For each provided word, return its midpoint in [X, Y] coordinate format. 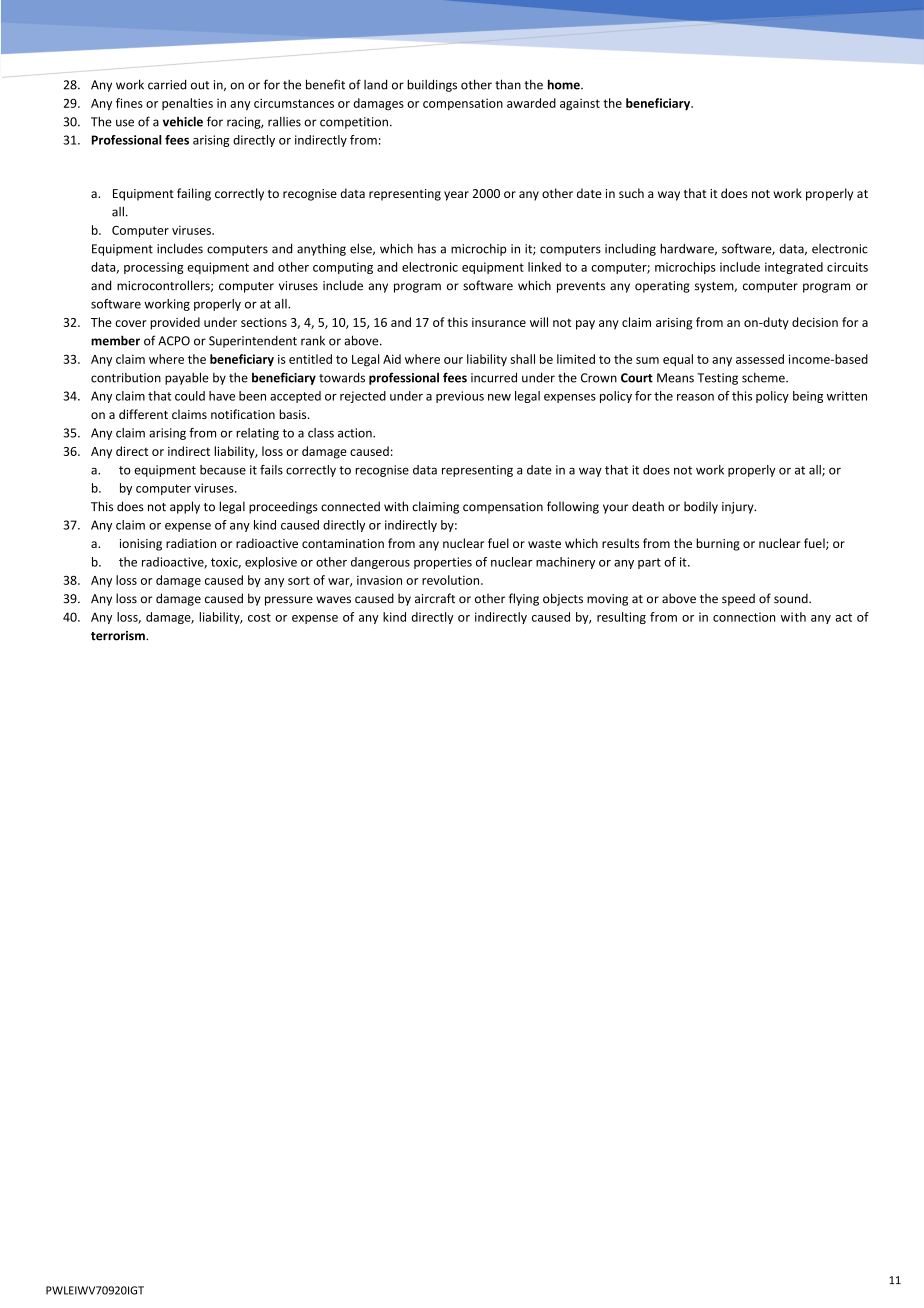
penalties [187, 104]
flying [524, 599]
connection [744, 617]
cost [259, 617]
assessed [760, 359]
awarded [531, 103]
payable [187, 378]
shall [523, 359]
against [580, 105]
